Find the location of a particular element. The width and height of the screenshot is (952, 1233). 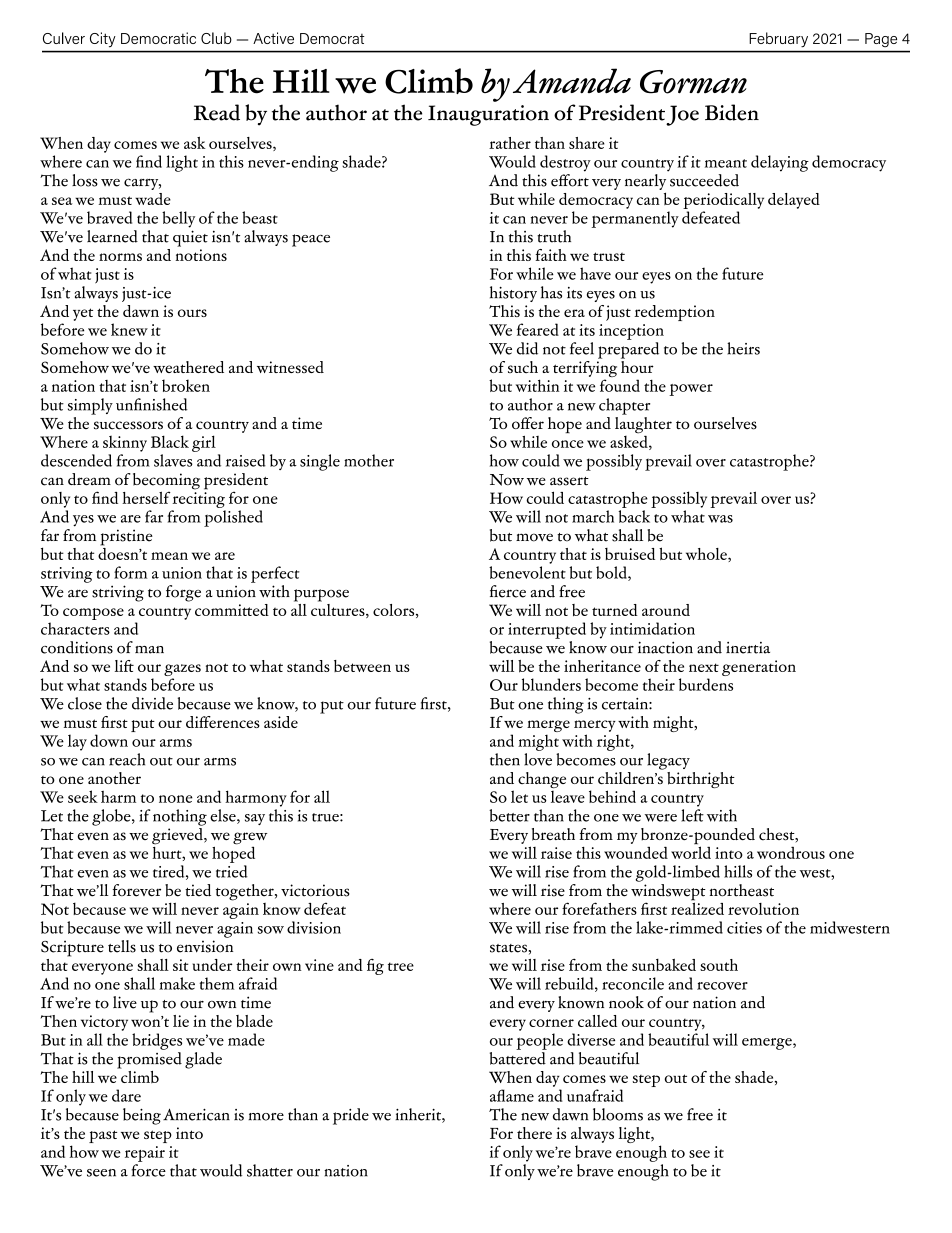

heirs is located at coordinates (743, 348).
